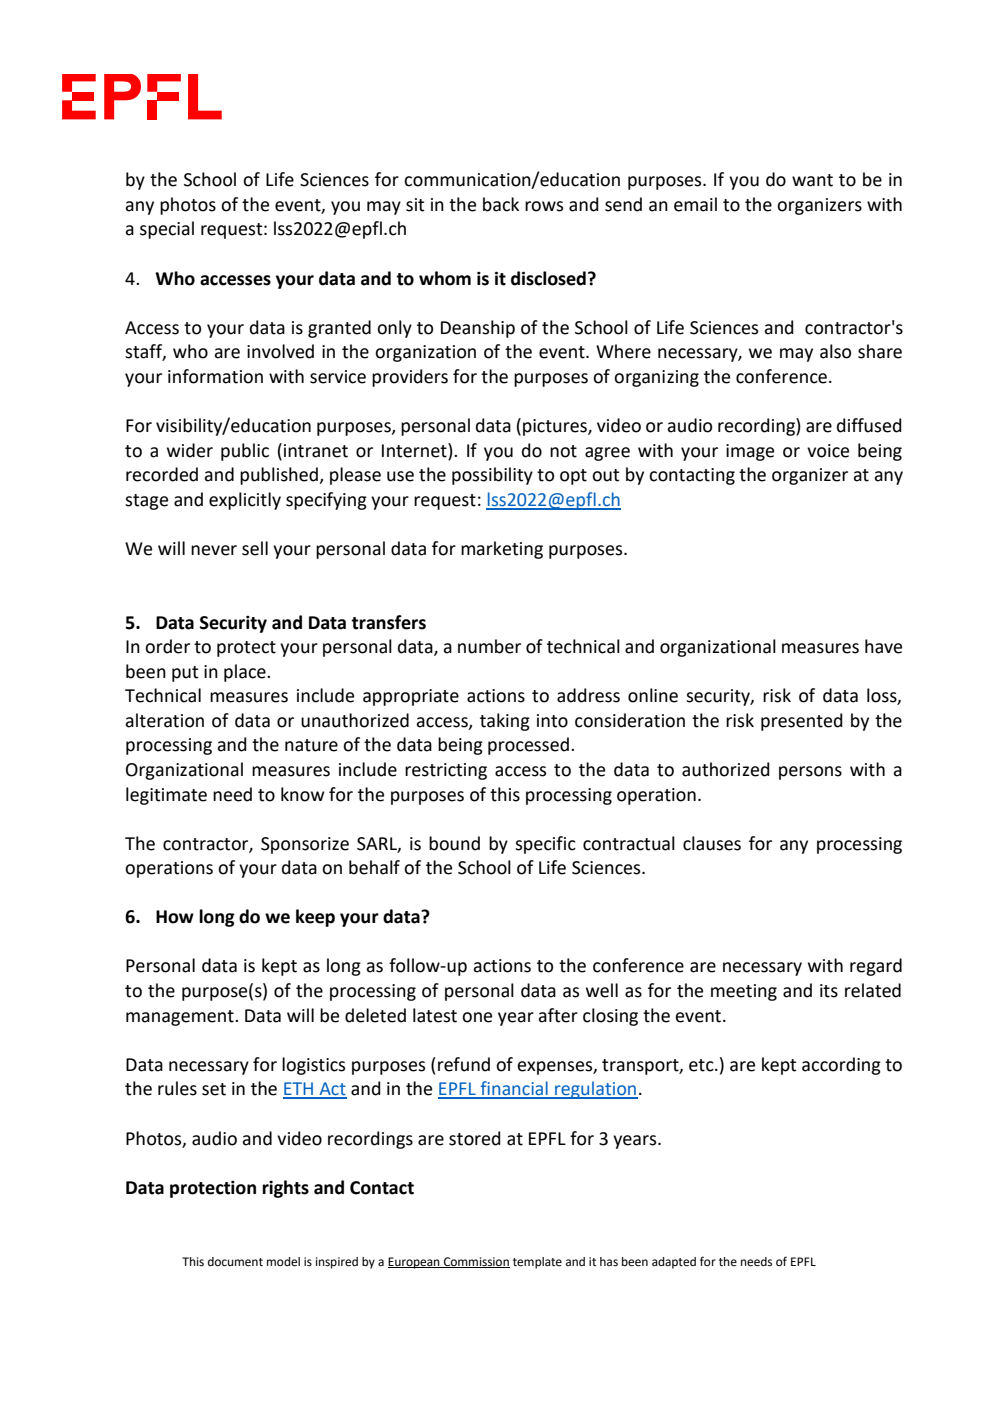  What do you see at coordinates (812, 180) in the screenshot?
I see `want` at bounding box center [812, 180].
